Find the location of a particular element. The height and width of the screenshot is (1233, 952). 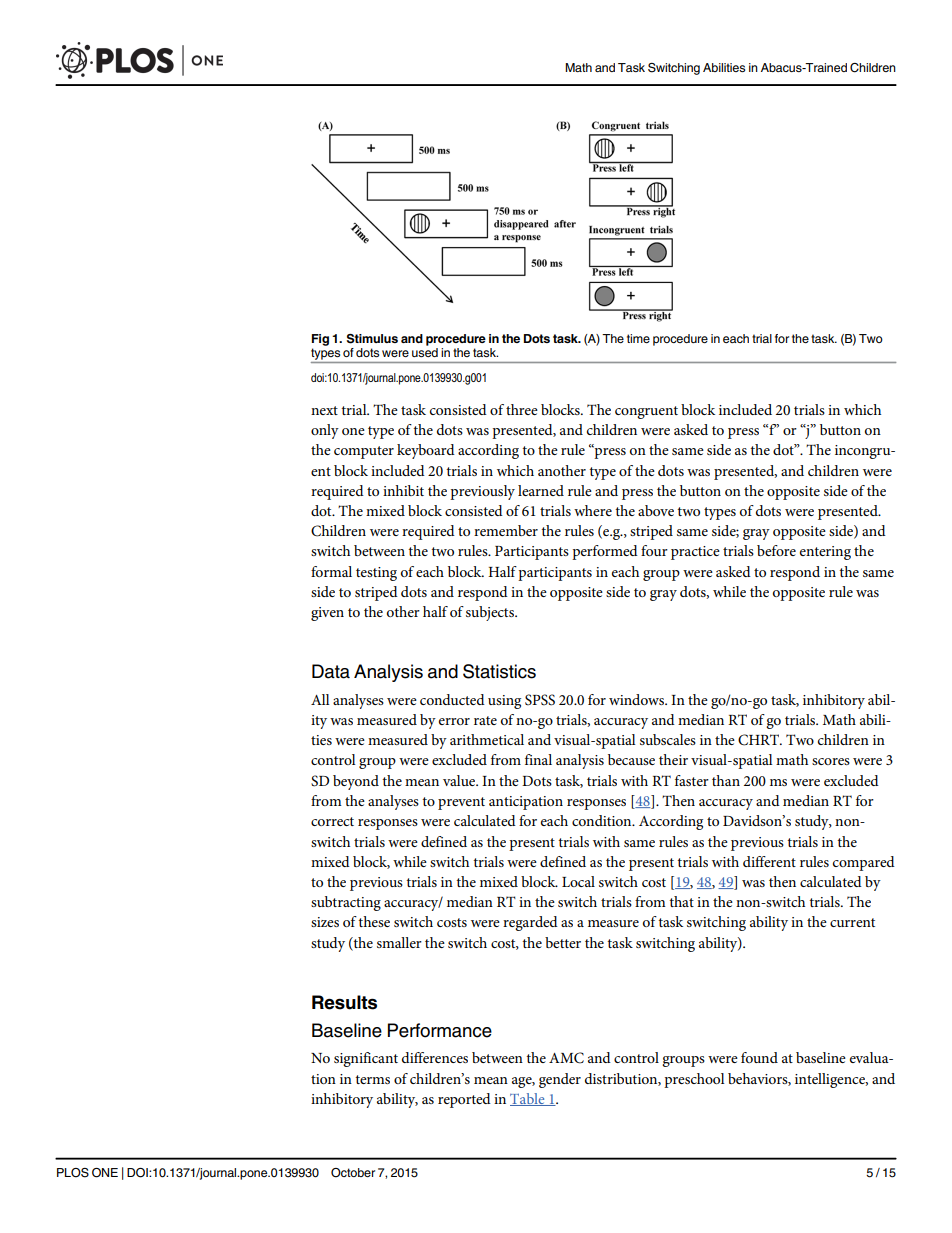

PLOS is located at coordinates (73, 1173).
